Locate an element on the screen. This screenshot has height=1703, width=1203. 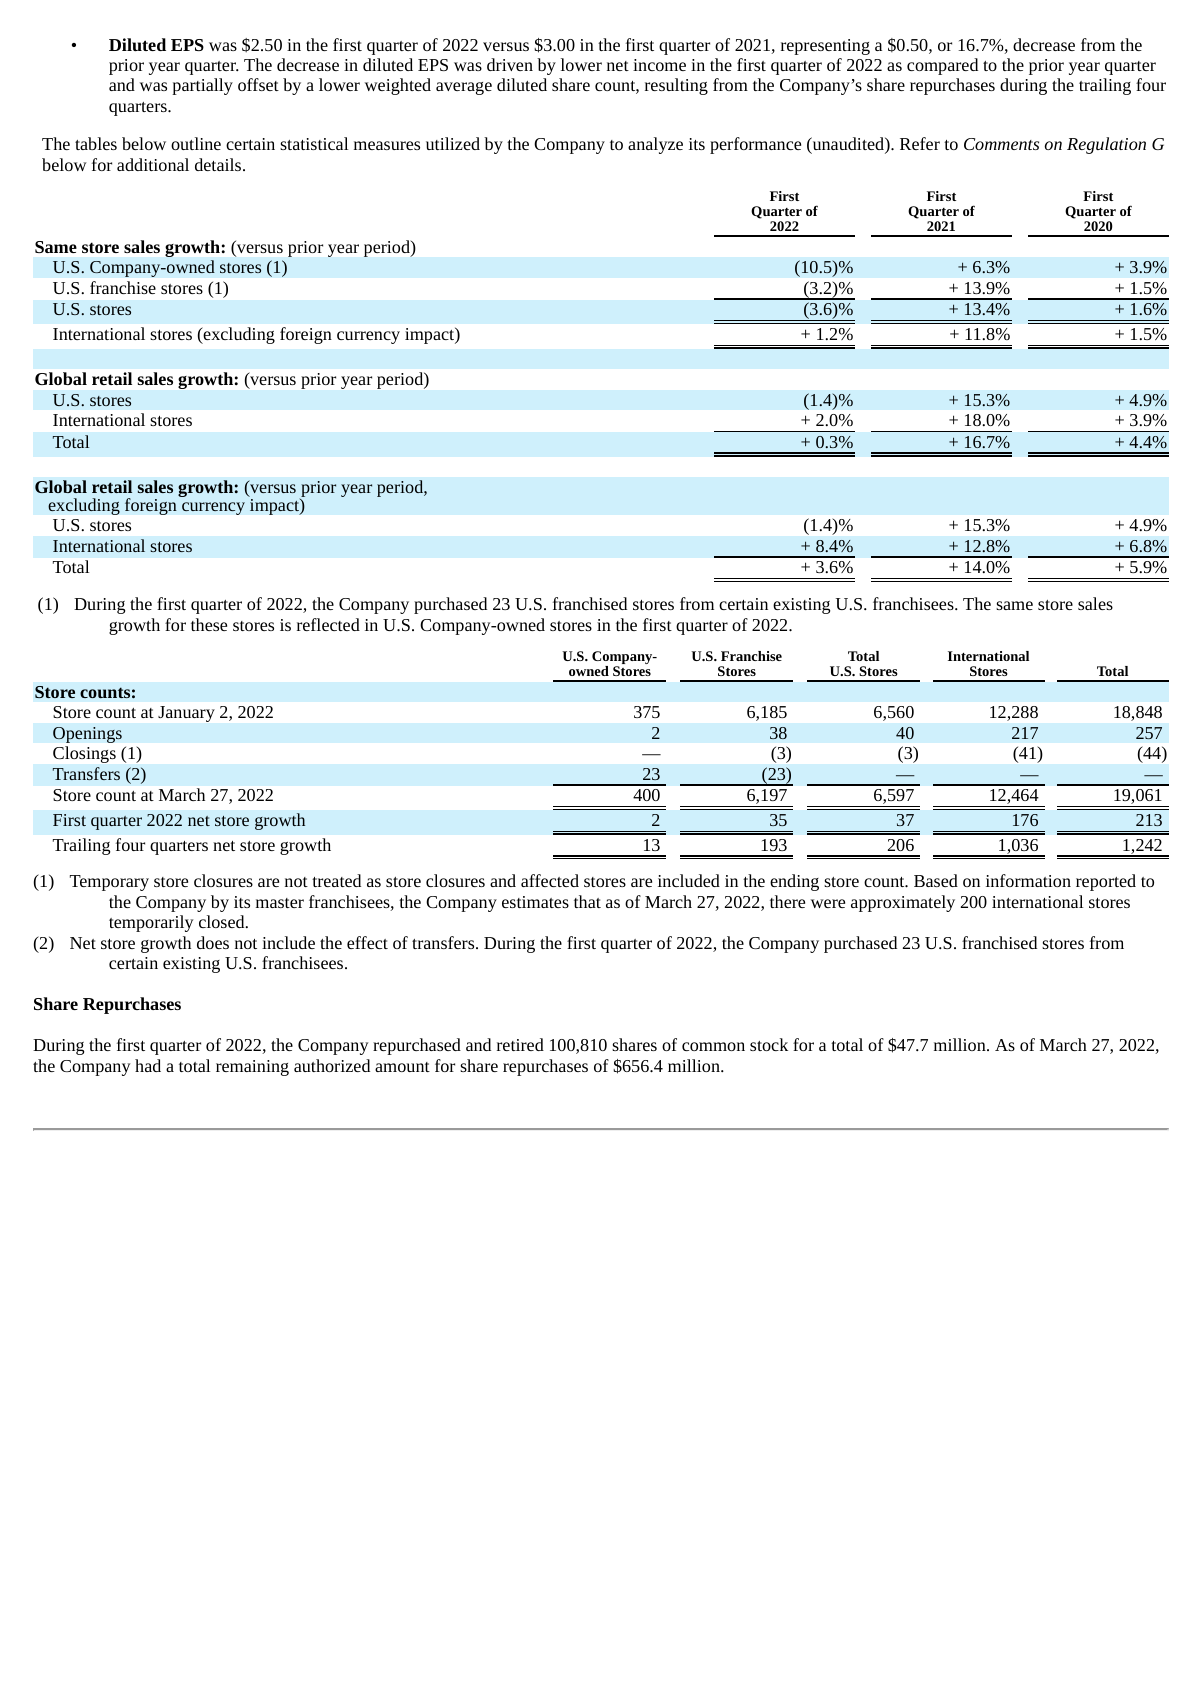
income is located at coordinates (659, 65).
